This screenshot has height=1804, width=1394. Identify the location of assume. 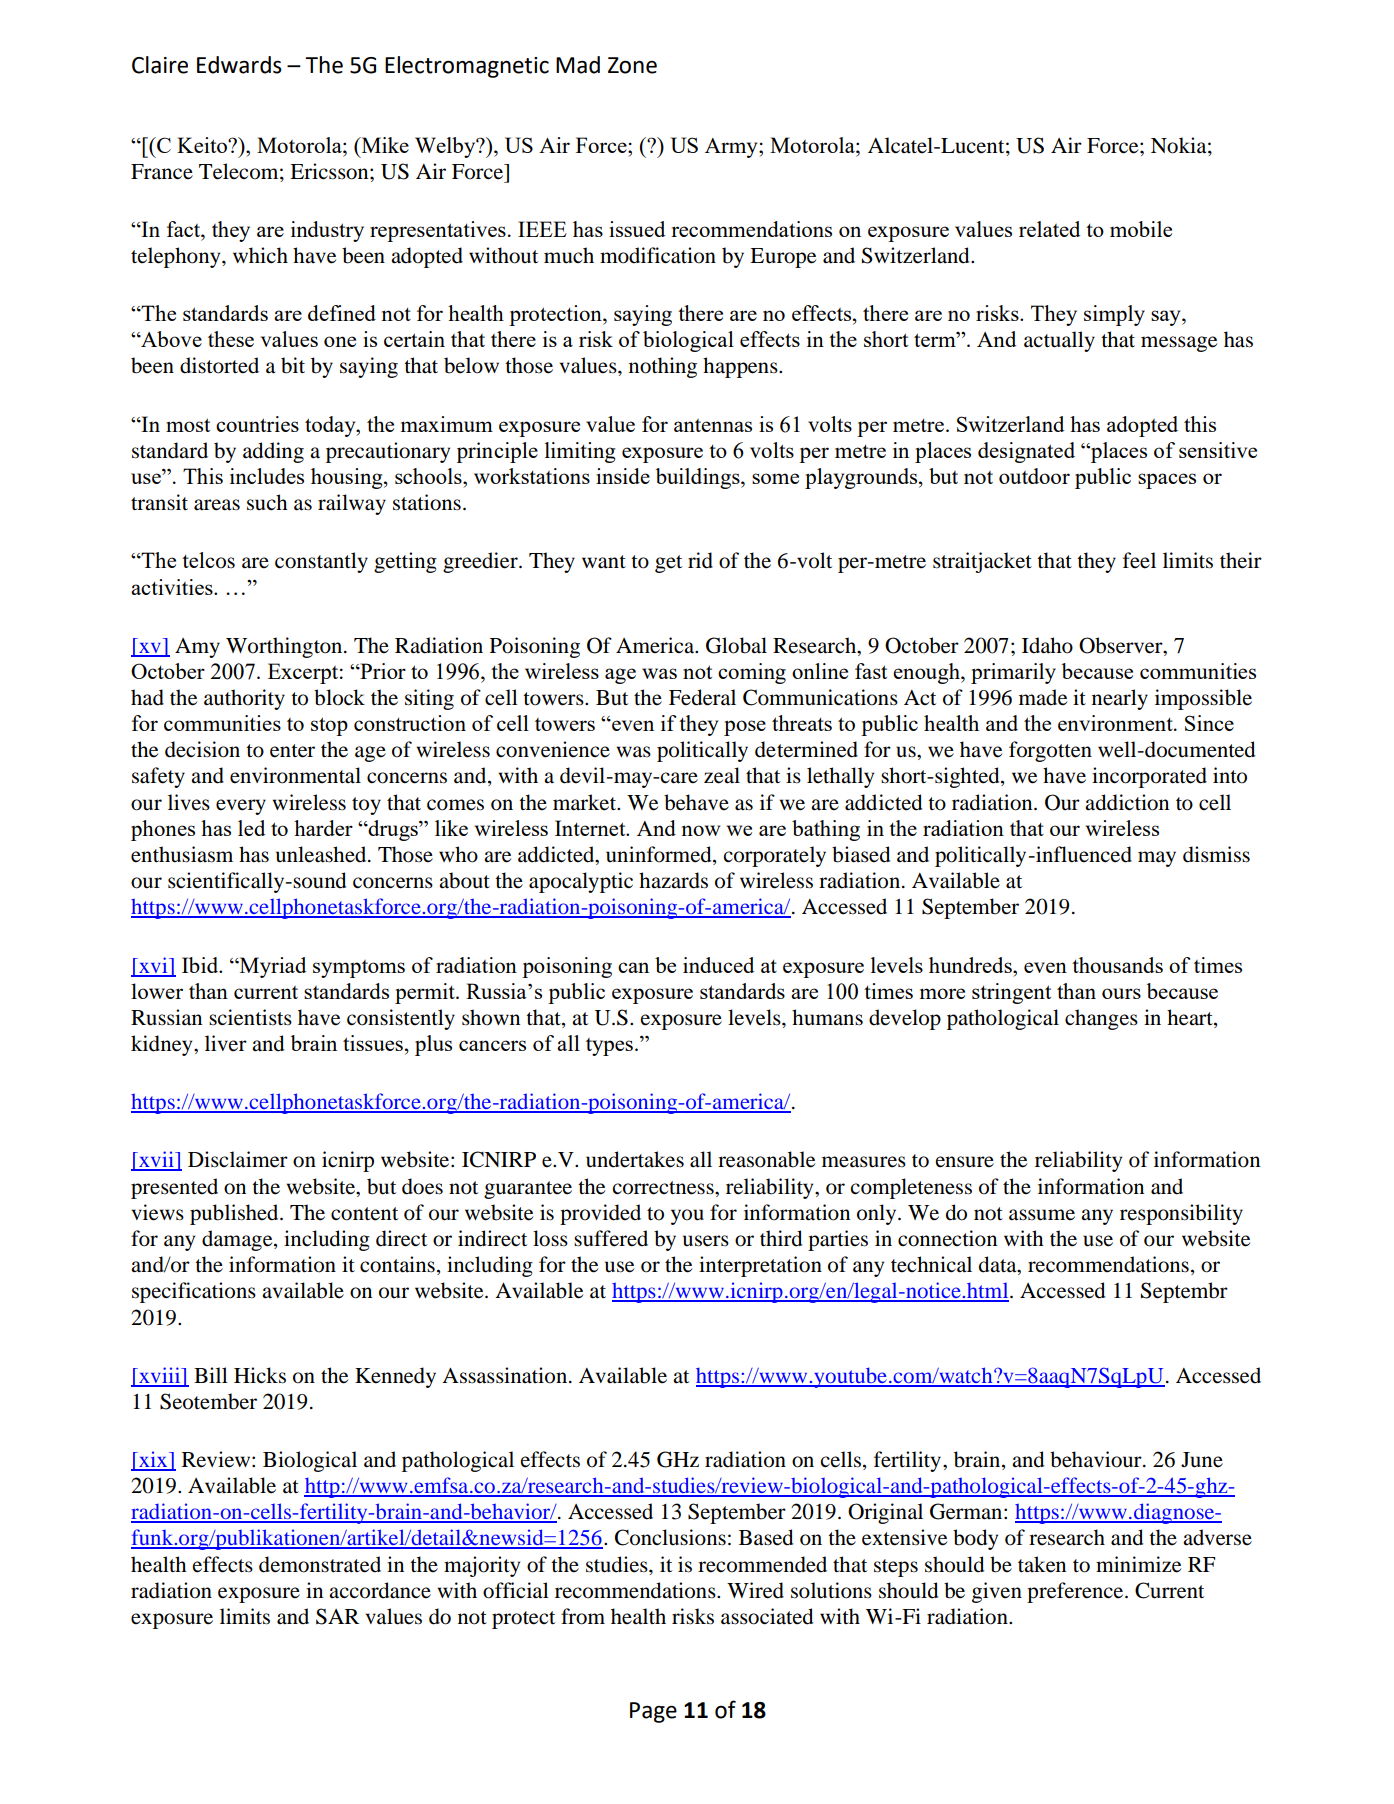
(1042, 1215).
